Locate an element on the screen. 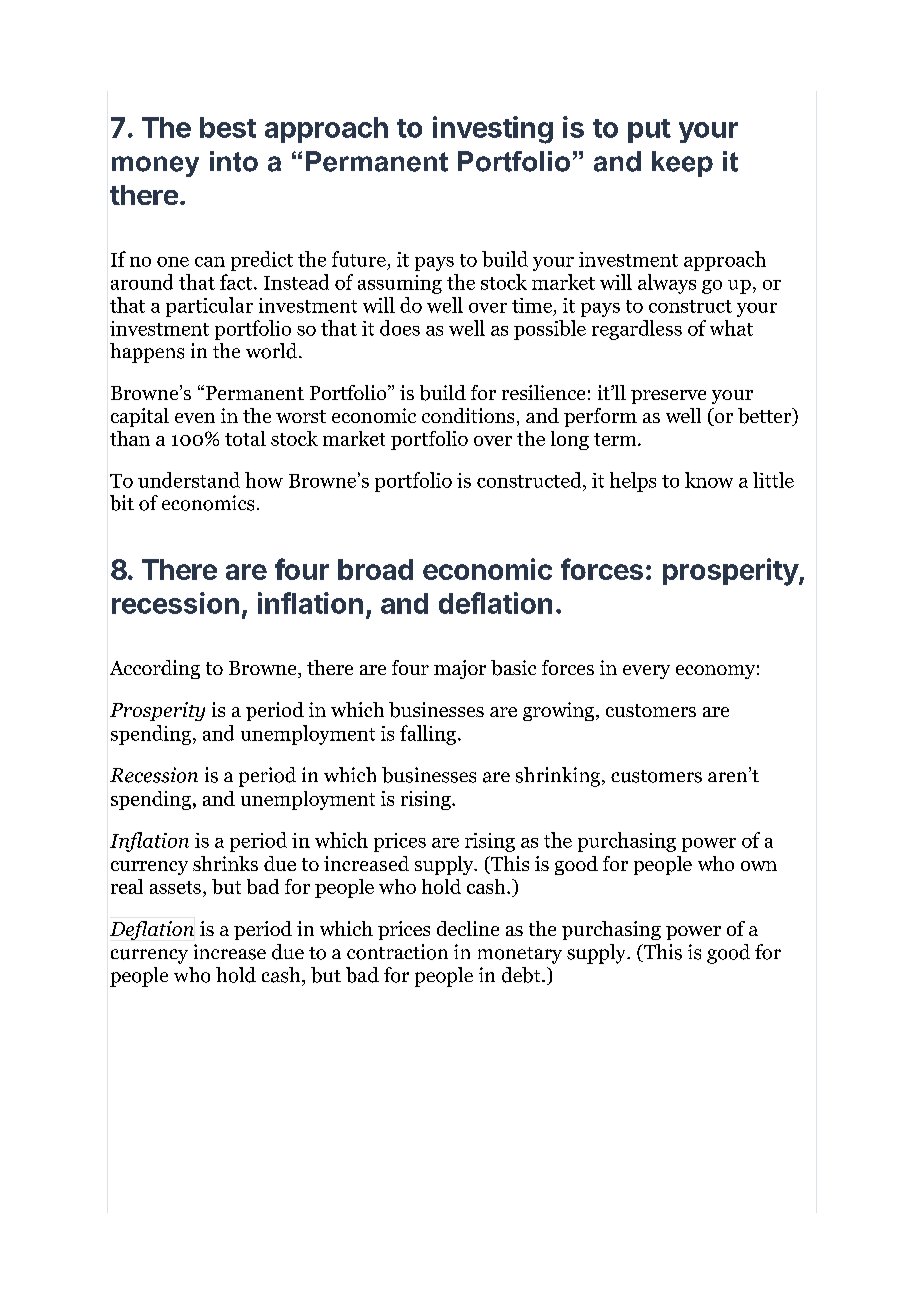 This screenshot has height=1308, width=924. assets is located at coordinates (175, 887).
